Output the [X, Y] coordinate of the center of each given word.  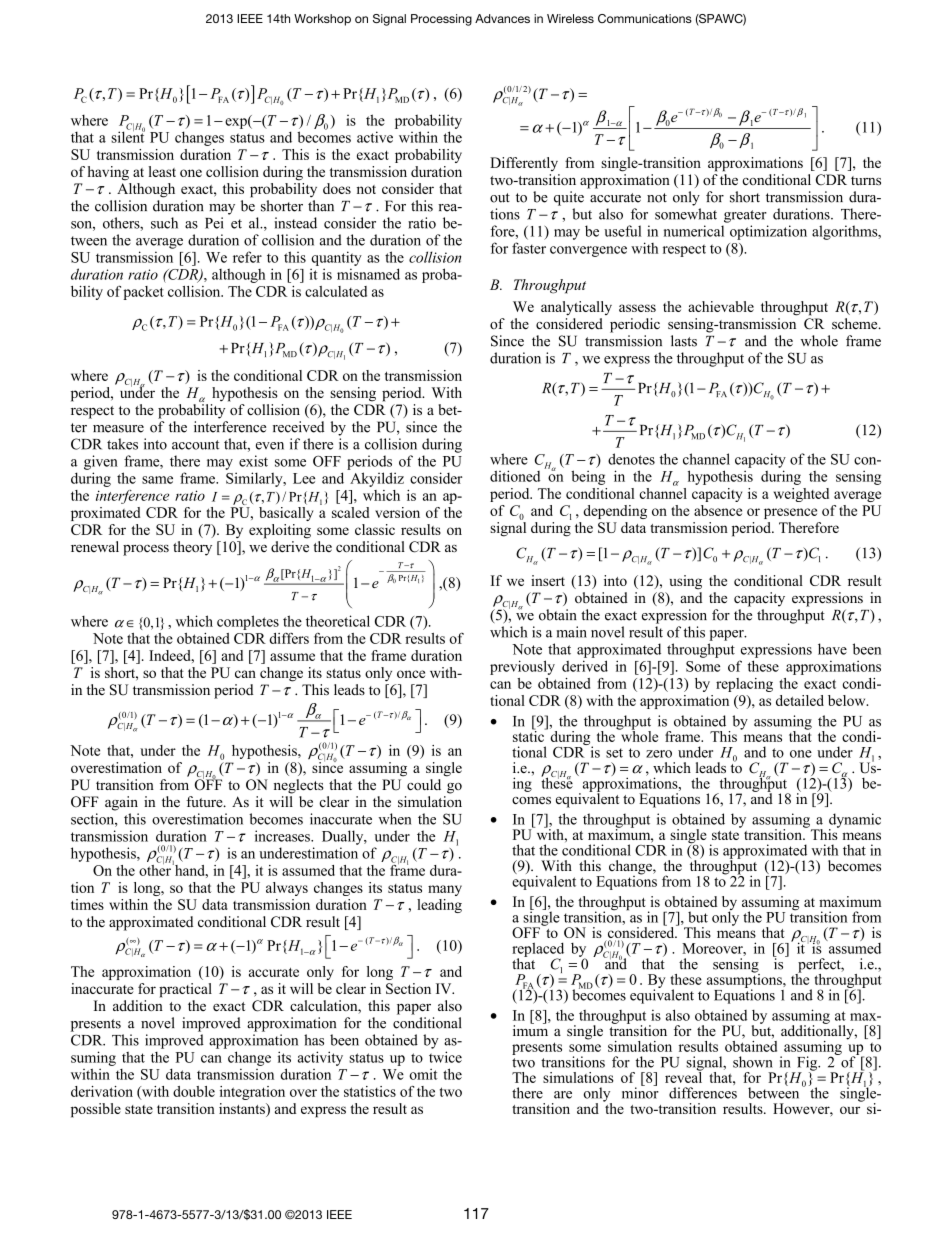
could [424, 784]
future [205, 801]
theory [192, 548]
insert [548, 580]
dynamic [855, 821]
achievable [721, 306]
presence [790, 513]
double [194, 1091]
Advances [502, 18]
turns [866, 180]
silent [128, 136]
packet [143, 293]
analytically [576, 308]
